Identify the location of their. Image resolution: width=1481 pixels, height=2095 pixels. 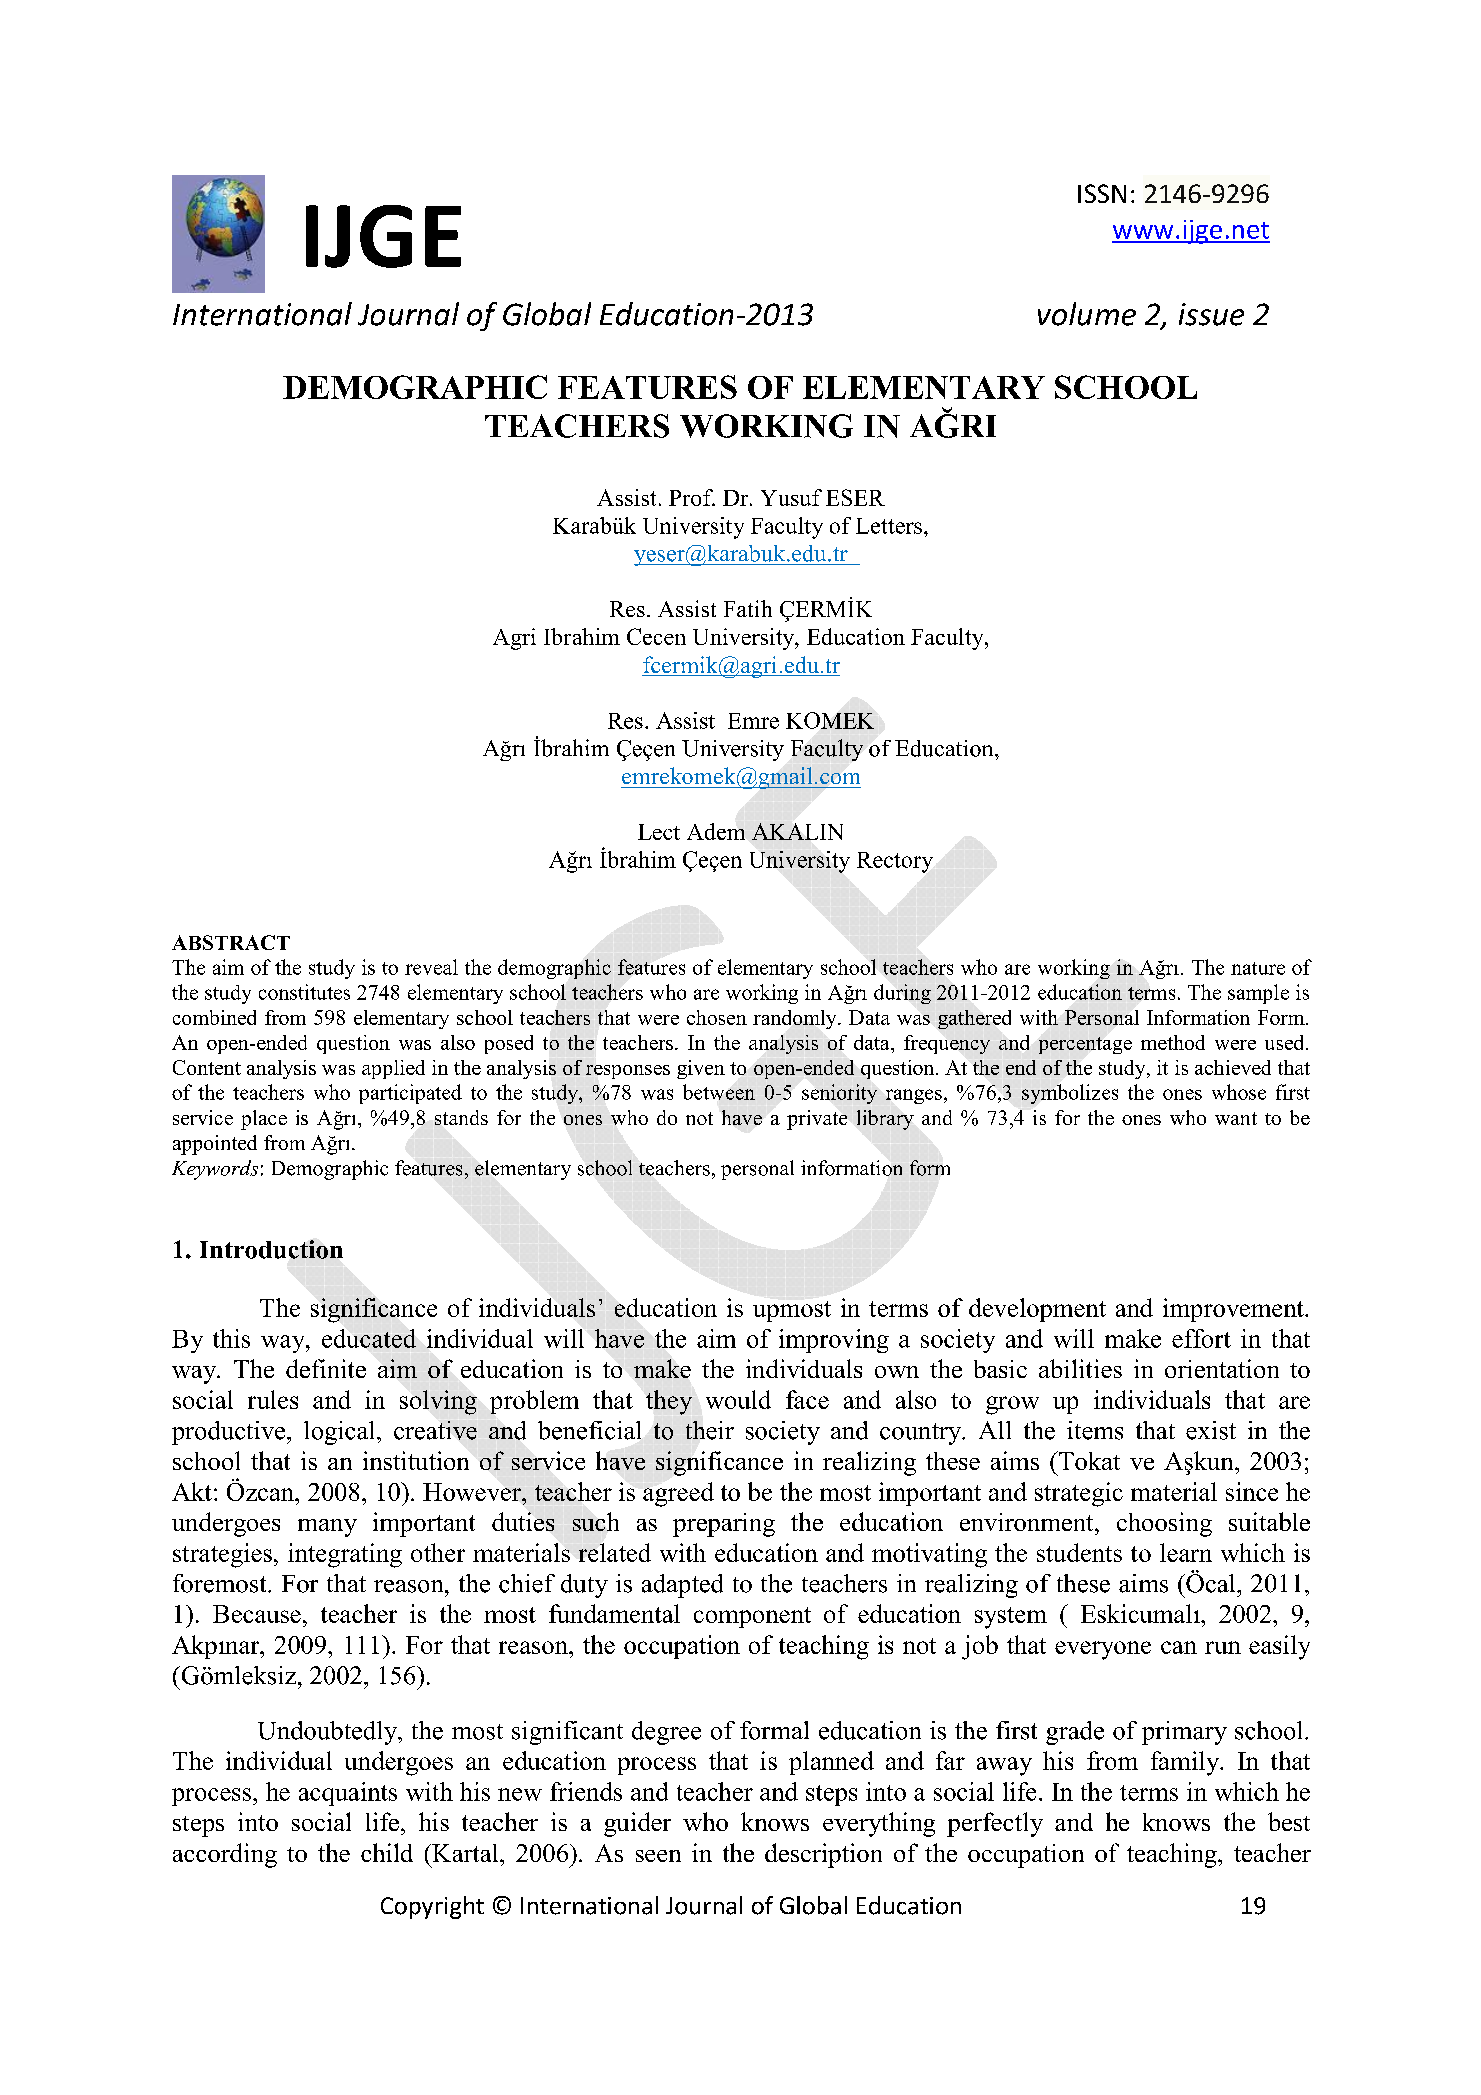
(710, 1430).
